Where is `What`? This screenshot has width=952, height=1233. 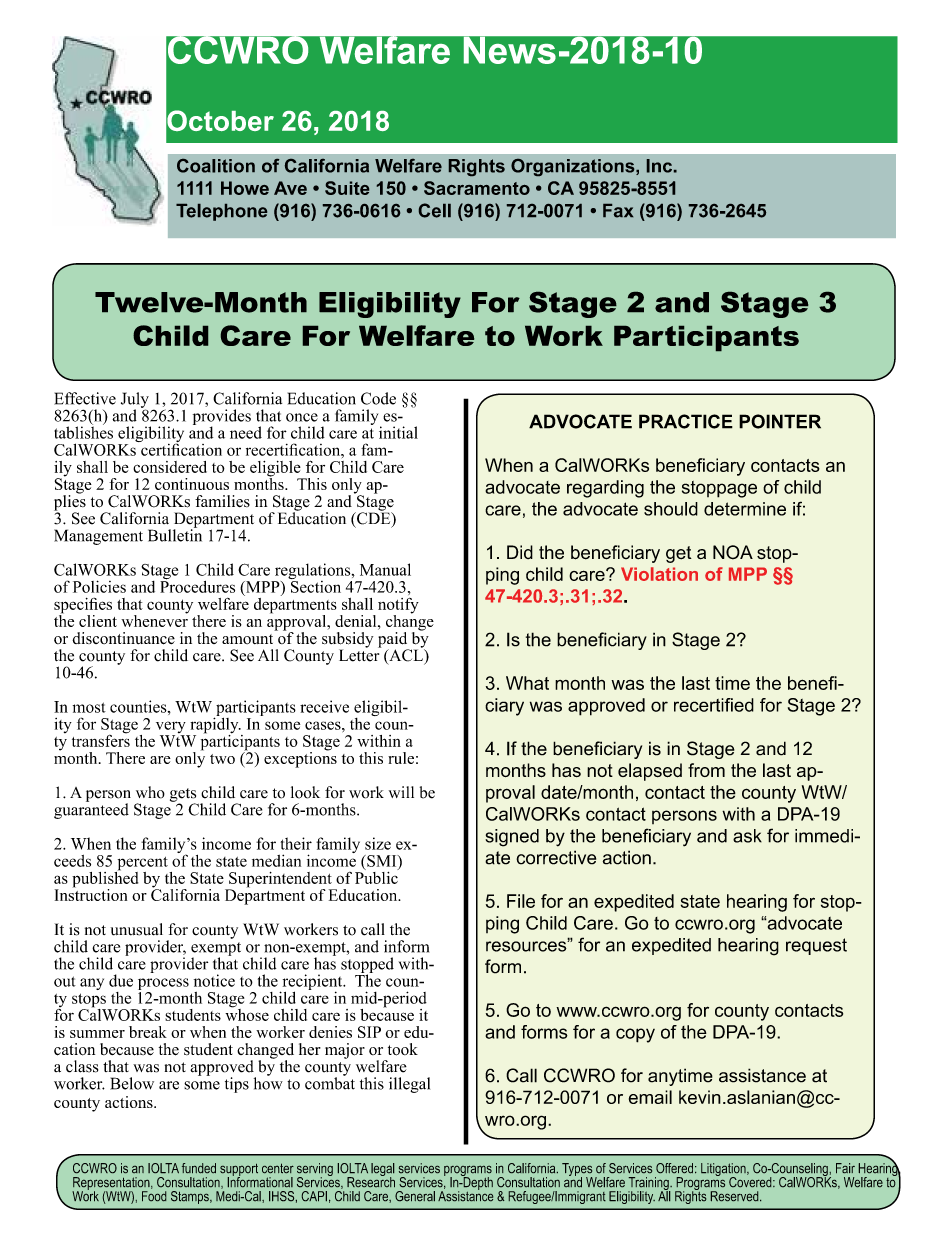
What is located at coordinates (527, 683).
